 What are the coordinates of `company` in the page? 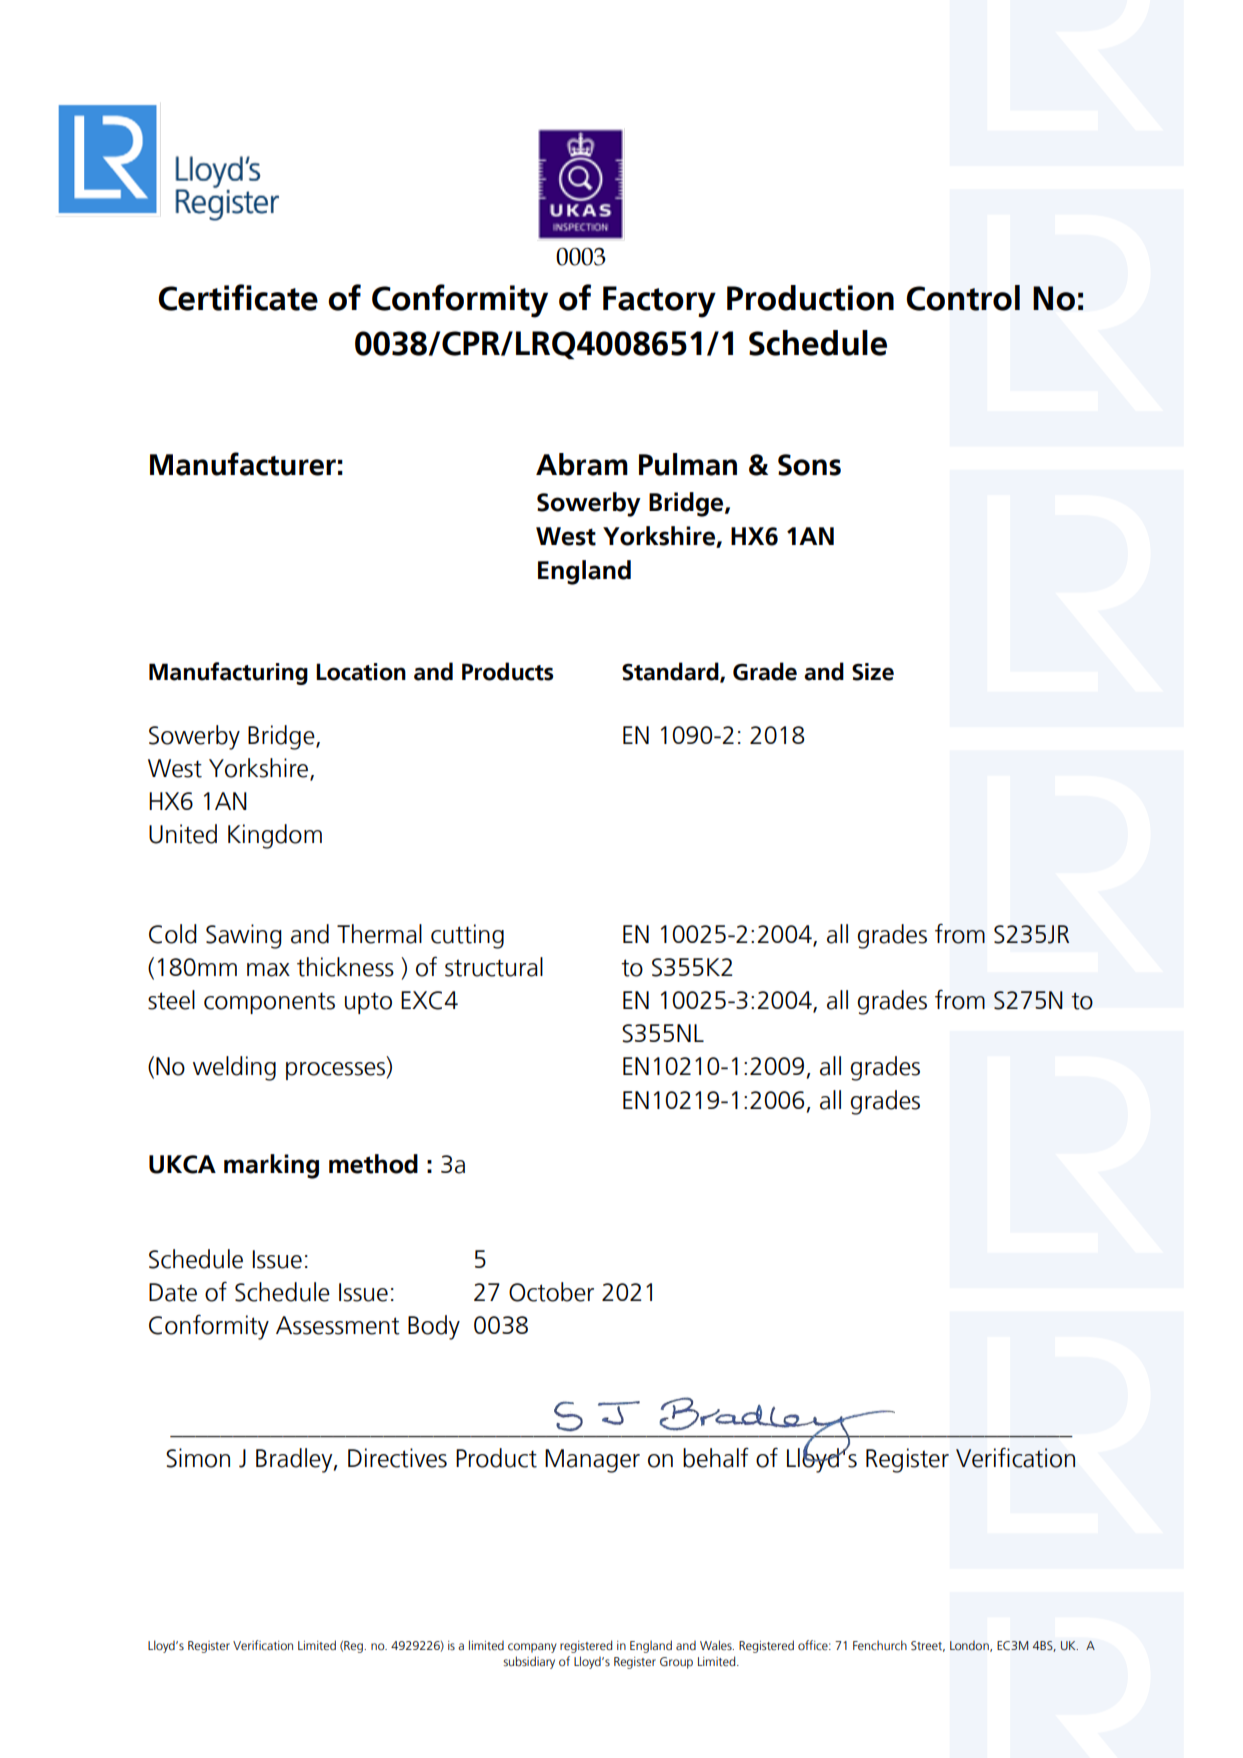 It's located at (532, 1648).
